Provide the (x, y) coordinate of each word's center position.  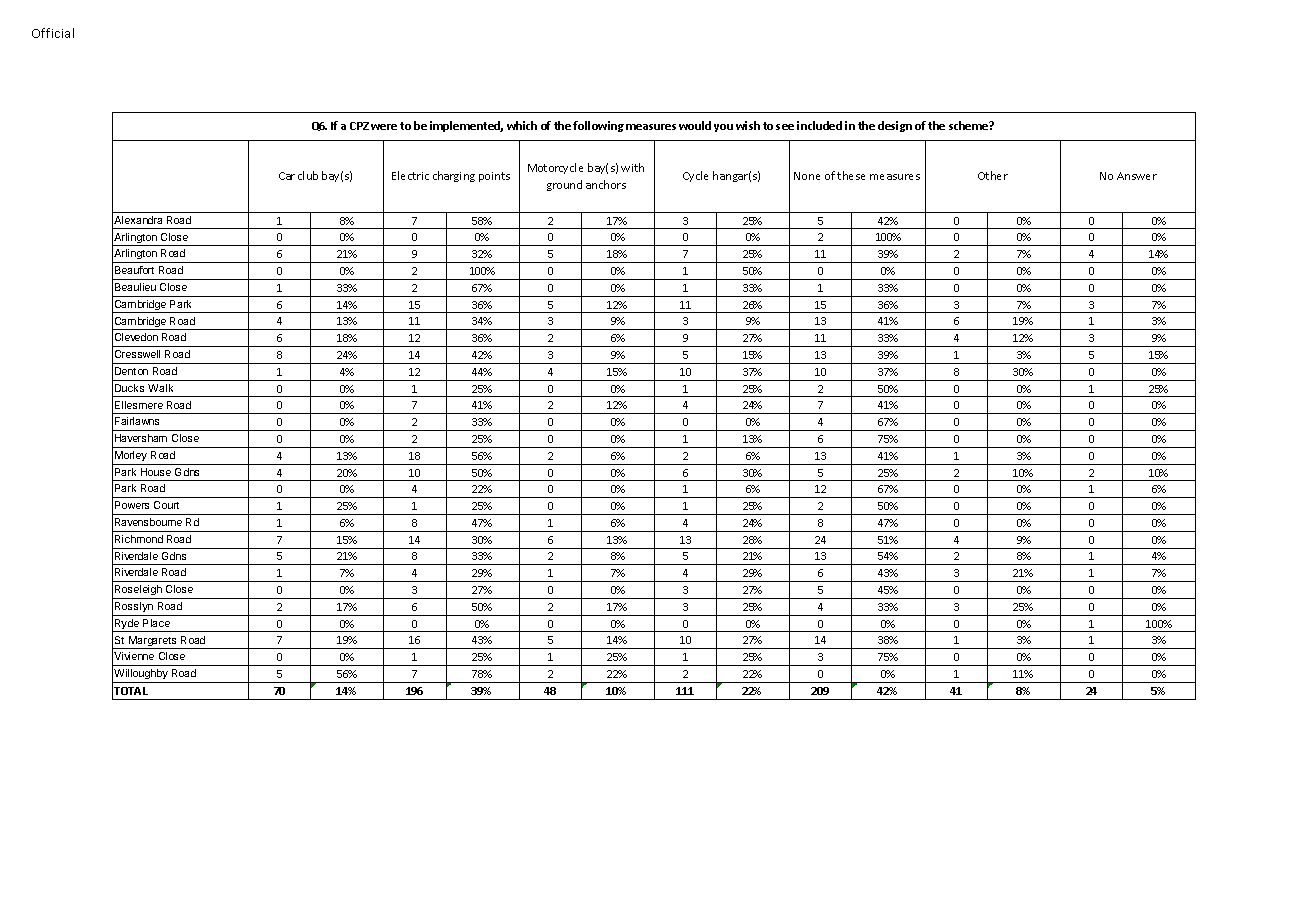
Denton (131, 371)
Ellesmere (139, 405)
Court (166, 505)
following (598, 126)
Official (53, 33)
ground (564, 185)
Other (993, 175)
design (895, 126)
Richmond (139, 539)
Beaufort (134, 270)
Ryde (127, 625)
